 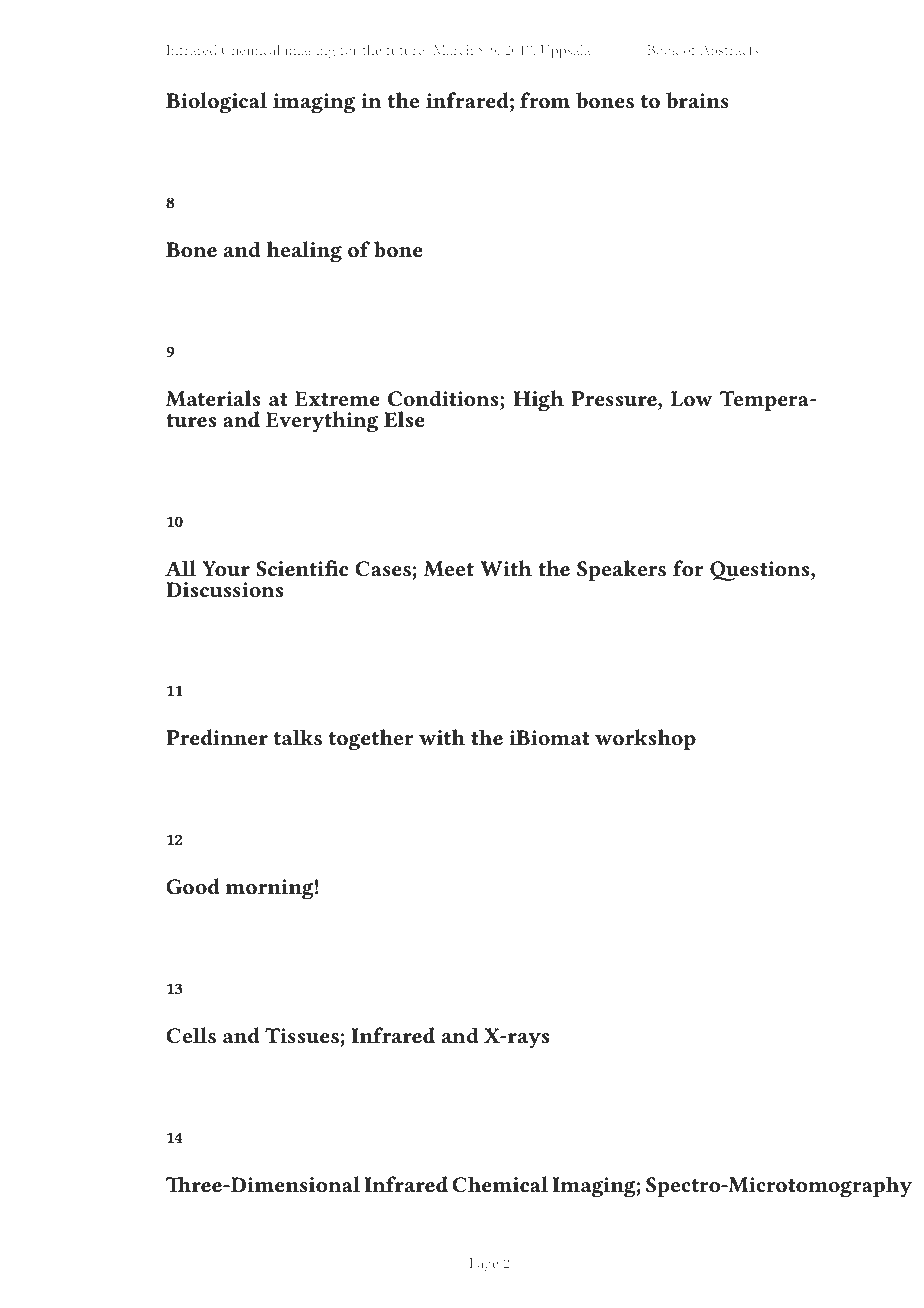 What do you see at coordinates (302, 1036) in the page?
I see `Tissues` at bounding box center [302, 1036].
